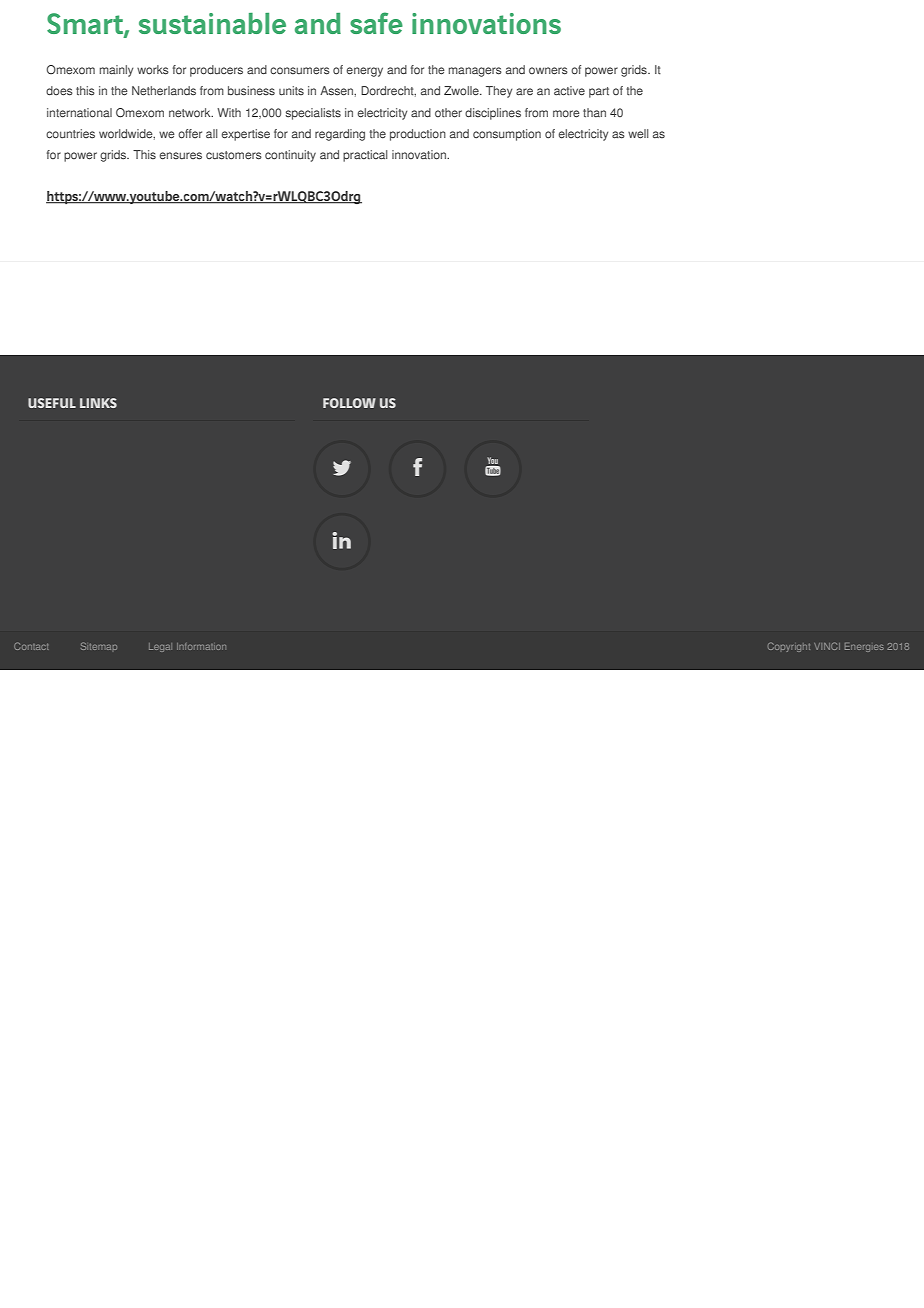  Describe the element at coordinates (201, 646) in the screenshot. I see `Information` at that location.
